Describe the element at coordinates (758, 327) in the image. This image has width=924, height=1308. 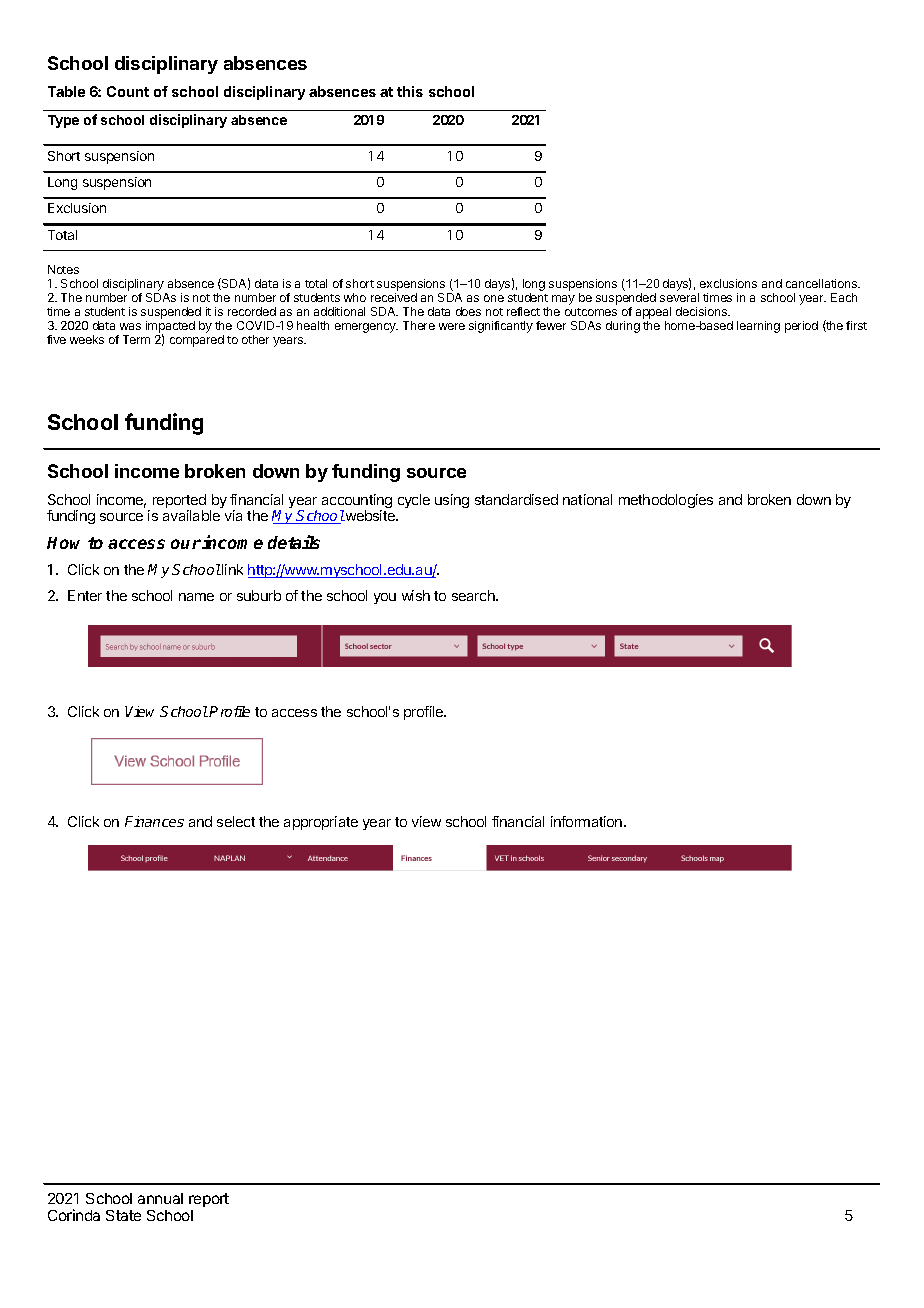
I see `learning` at that location.
